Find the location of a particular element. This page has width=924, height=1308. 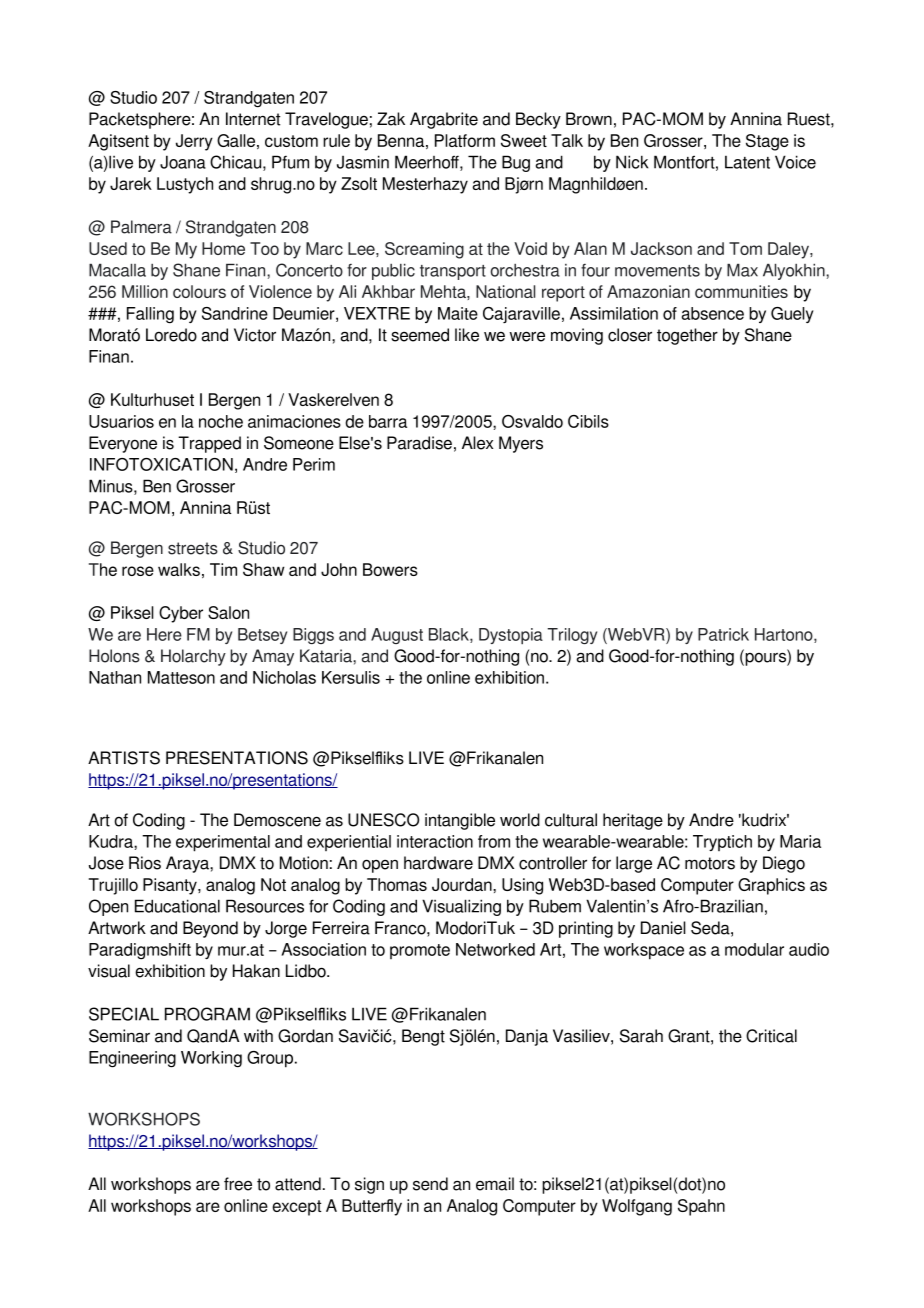

heritage is located at coordinates (633, 821).
